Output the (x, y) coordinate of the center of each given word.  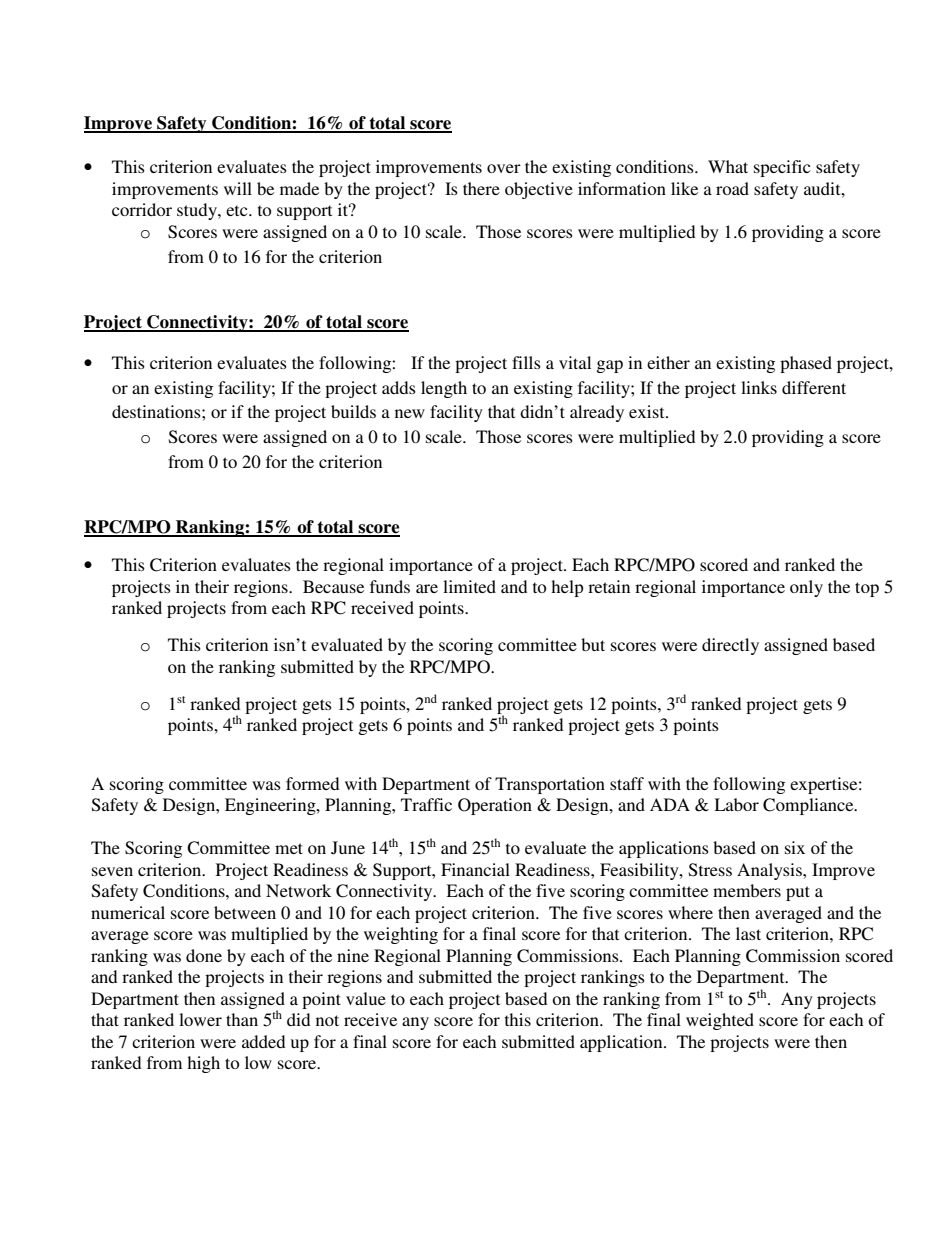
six (795, 847)
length (444, 389)
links (759, 387)
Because (333, 586)
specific (782, 168)
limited (469, 586)
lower (200, 1019)
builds (353, 411)
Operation (495, 806)
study (198, 211)
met (289, 848)
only (806, 588)
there (481, 188)
